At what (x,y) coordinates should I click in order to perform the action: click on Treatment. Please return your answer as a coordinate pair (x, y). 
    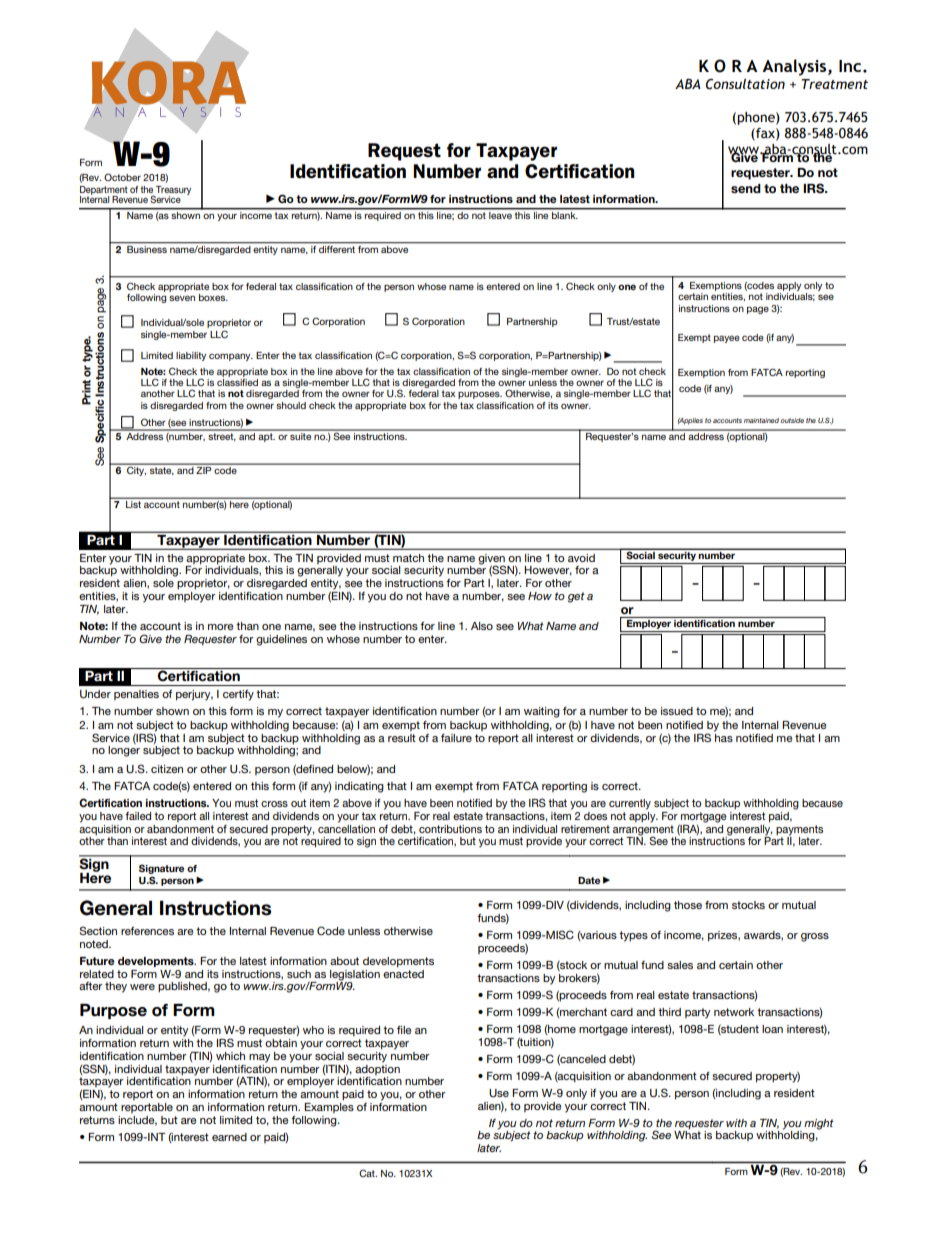
    Looking at the image, I should click on (834, 84).
